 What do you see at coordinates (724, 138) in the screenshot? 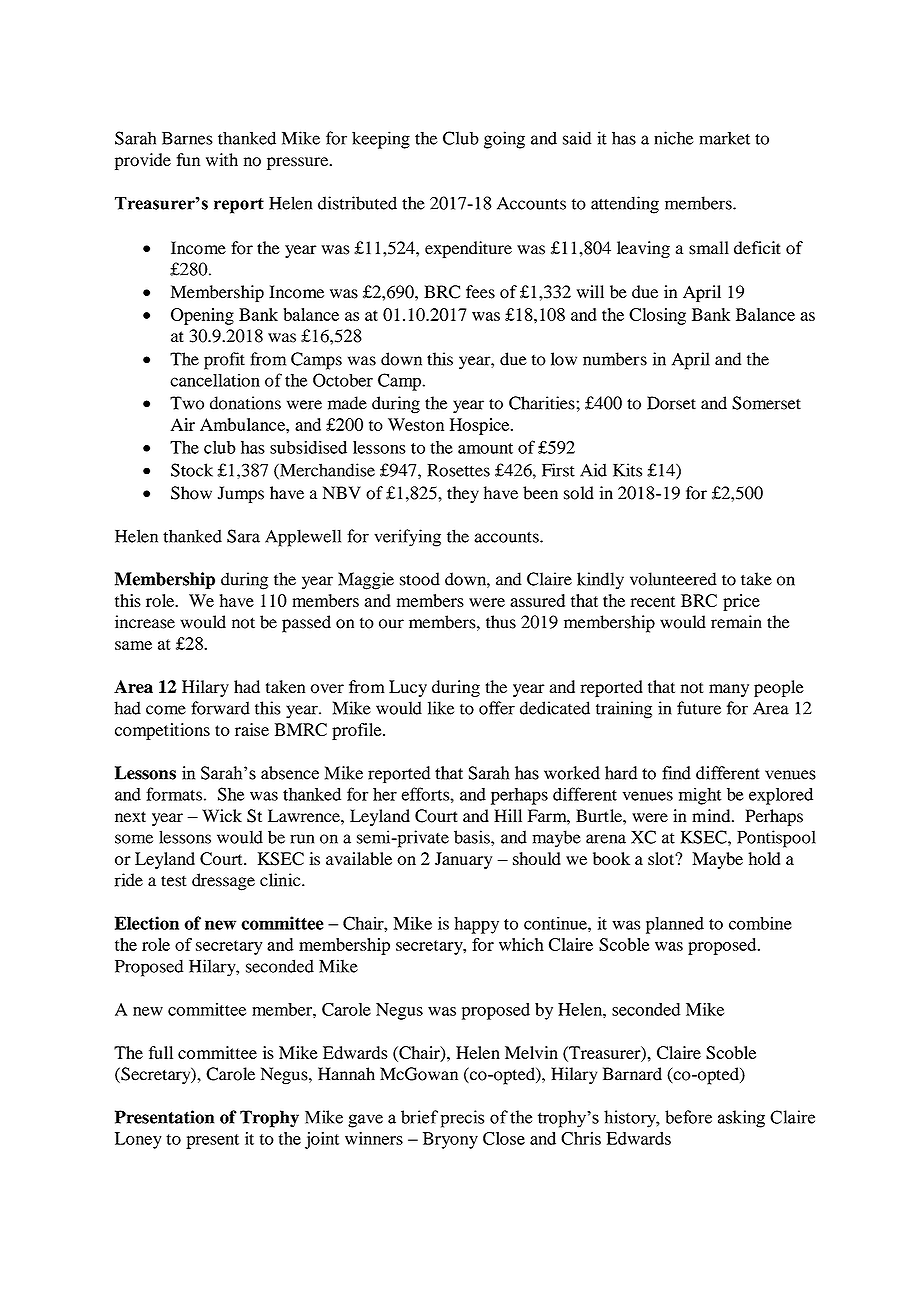
I see `market` at bounding box center [724, 138].
